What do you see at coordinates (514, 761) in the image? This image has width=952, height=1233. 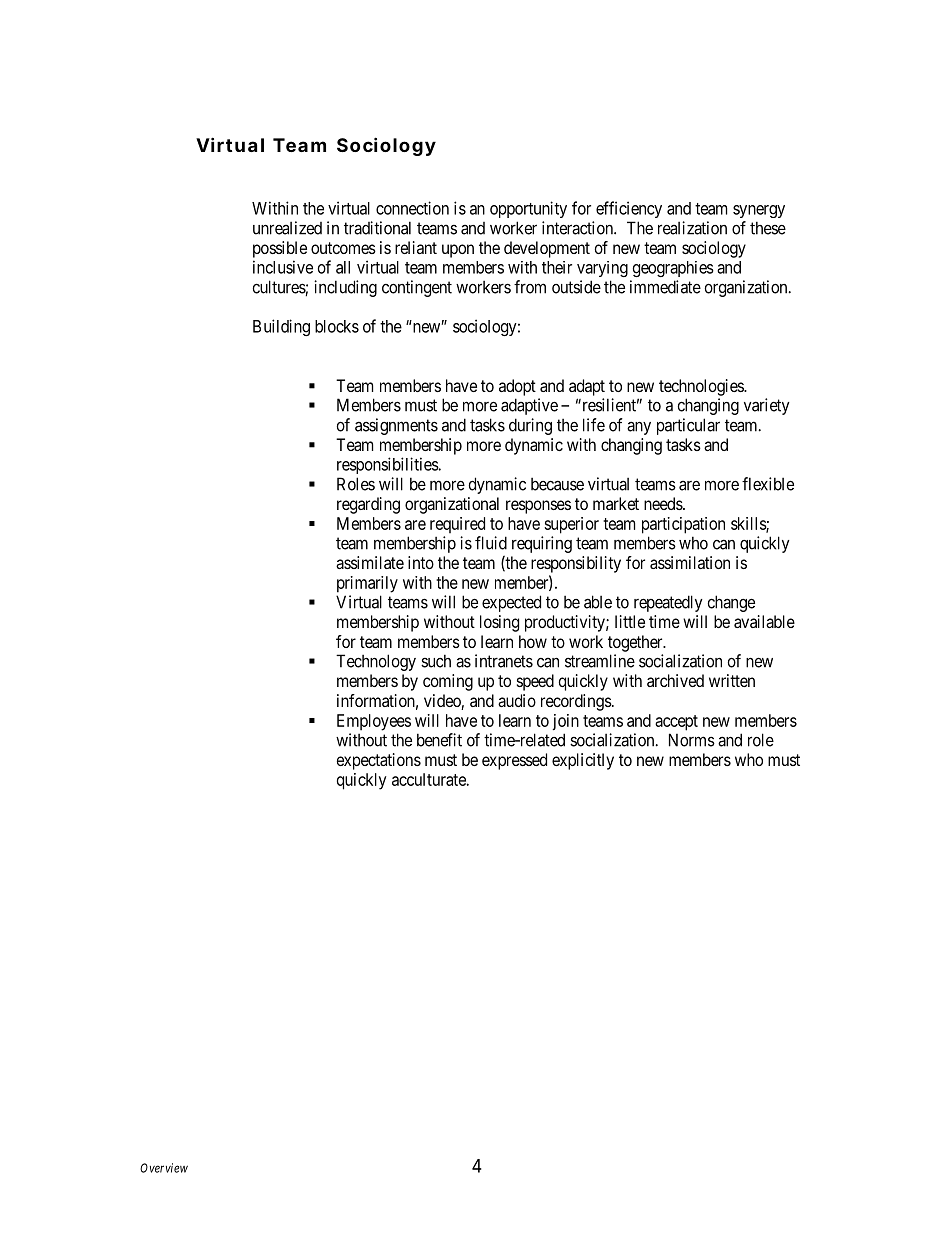 I see `expressed` at bounding box center [514, 761].
